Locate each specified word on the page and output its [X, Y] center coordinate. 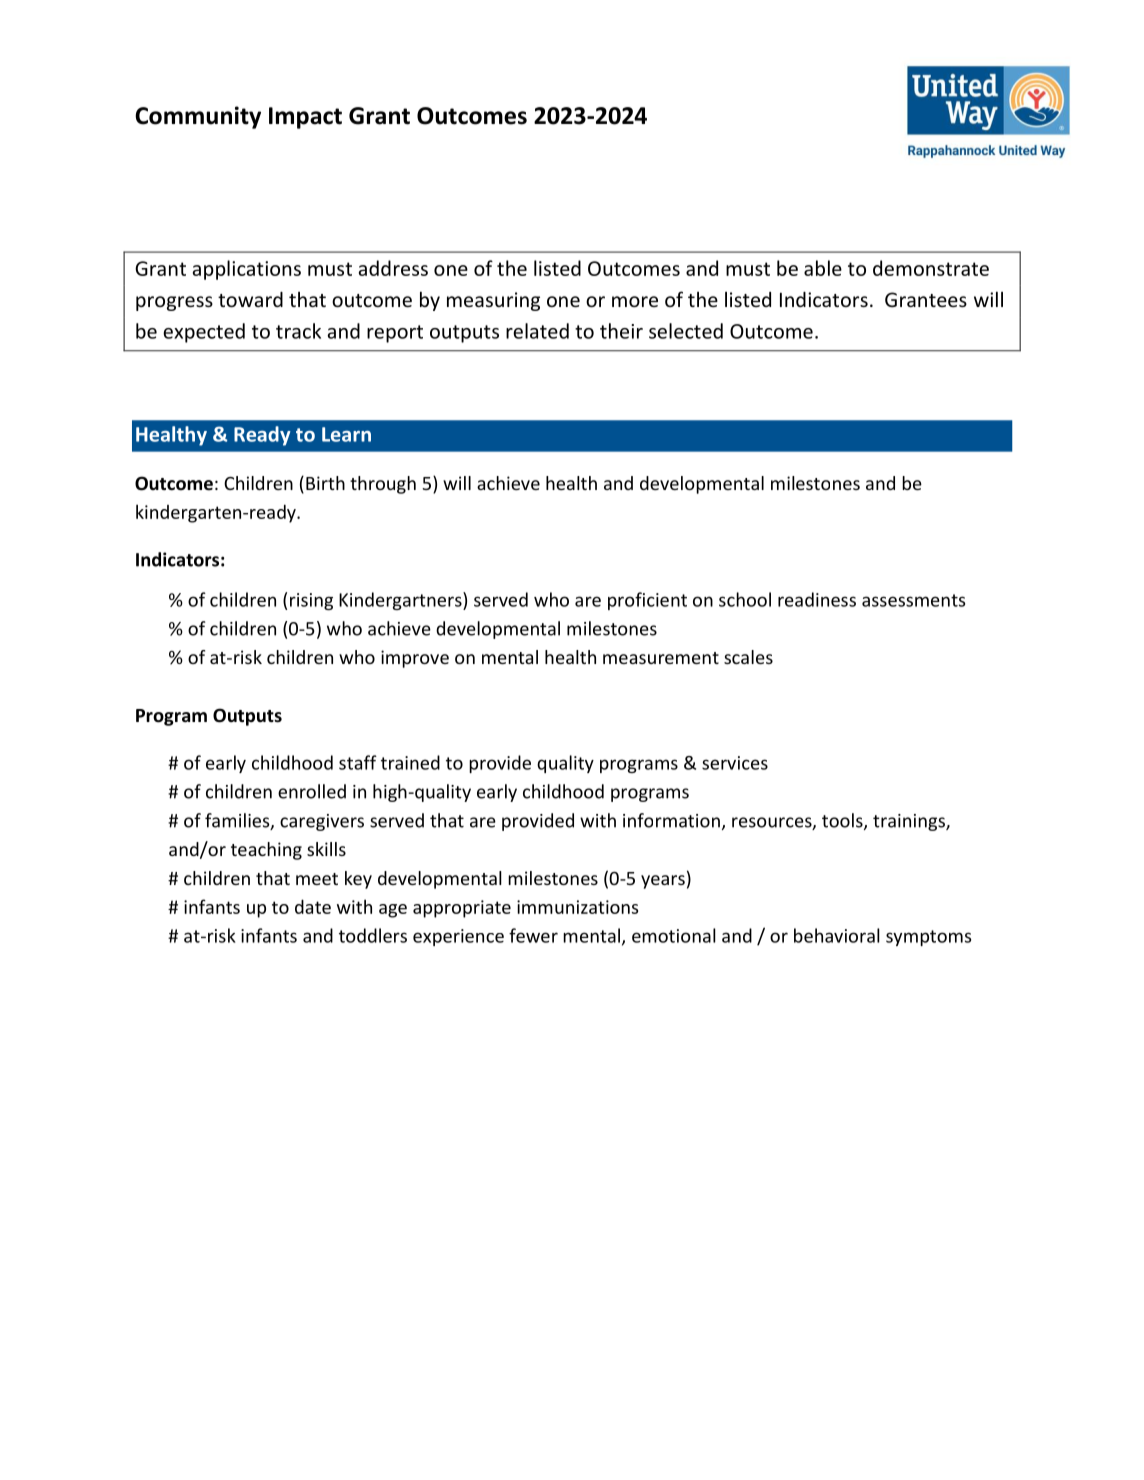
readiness [817, 599]
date [313, 906]
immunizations [577, 907]
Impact [305, 118]
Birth [325, 483]
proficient [647, 601]
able [823, 268]
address [393, 268]
